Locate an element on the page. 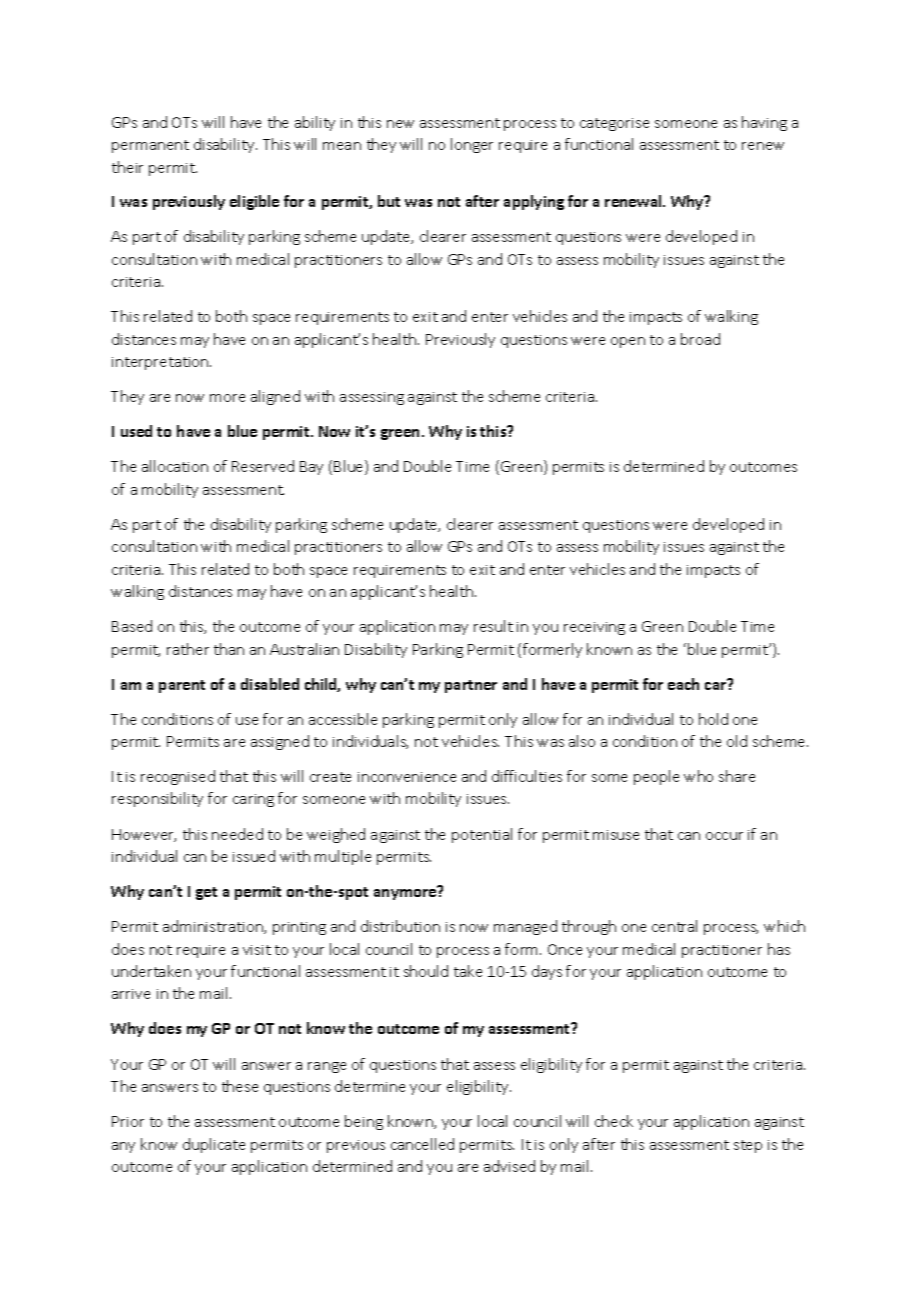 This page has width=924, height=1308. Bay is located at coordinates (311, 468).
